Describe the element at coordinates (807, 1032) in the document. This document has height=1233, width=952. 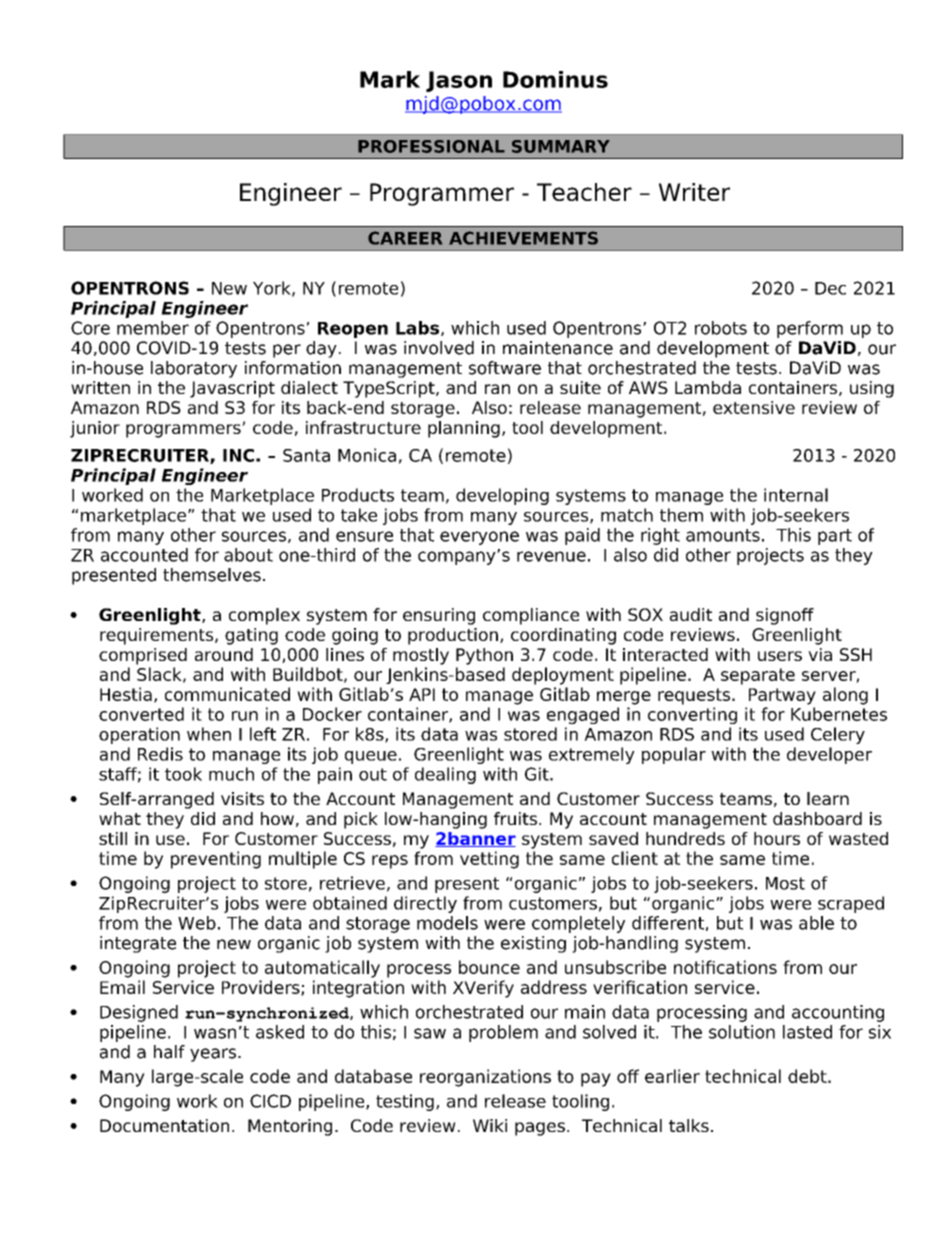
I see `lasted` at that location.
